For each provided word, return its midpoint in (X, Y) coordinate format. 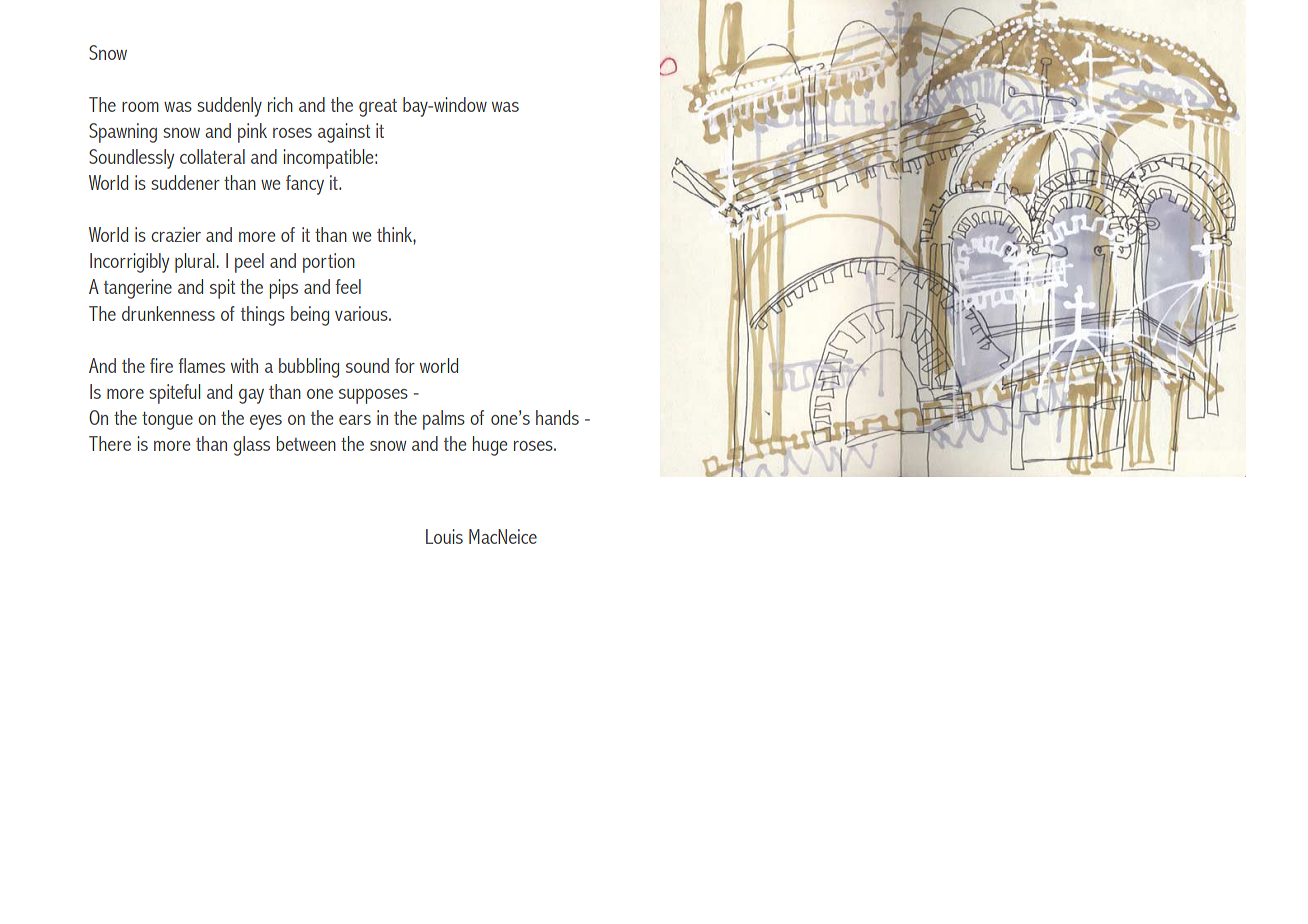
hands (557, 417)
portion (329, 263)
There (110, 443)
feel (348, 286)
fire (161, 365)
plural (196, 263)
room (140, 107)
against (344, 133)
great (378, 108)
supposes (373, 396)
